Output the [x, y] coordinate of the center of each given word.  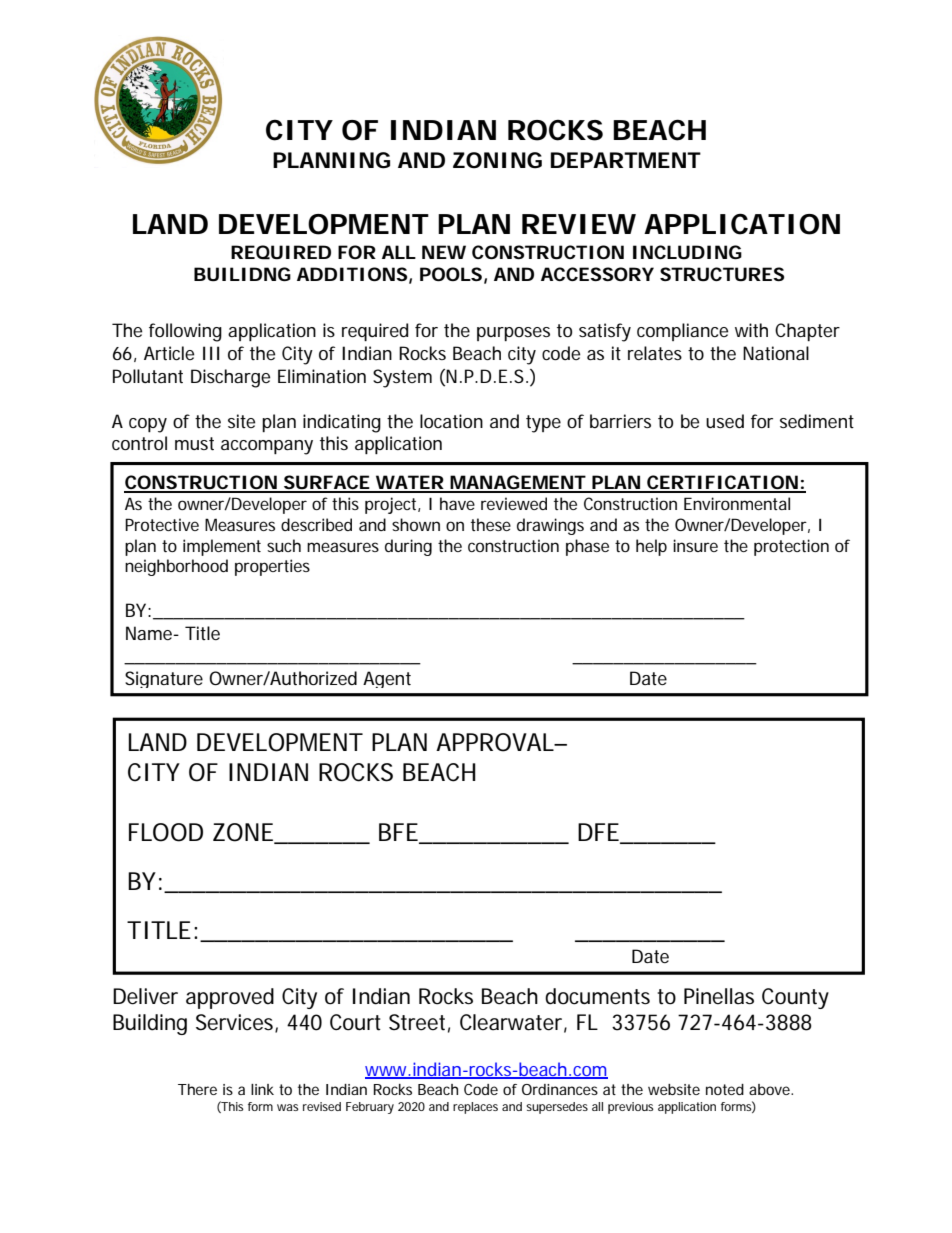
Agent [387, 679]
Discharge [230, 378]
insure [695, 545]
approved [230, 998]
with [751, 330]
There [197, 1089]
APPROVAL [495, 742]
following [185, 332]
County [795, 998]
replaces [475, 1108]
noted [725, 1089]
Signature [164, 679]
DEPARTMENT [625, 160]
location [451, 421]
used [725, 421]
